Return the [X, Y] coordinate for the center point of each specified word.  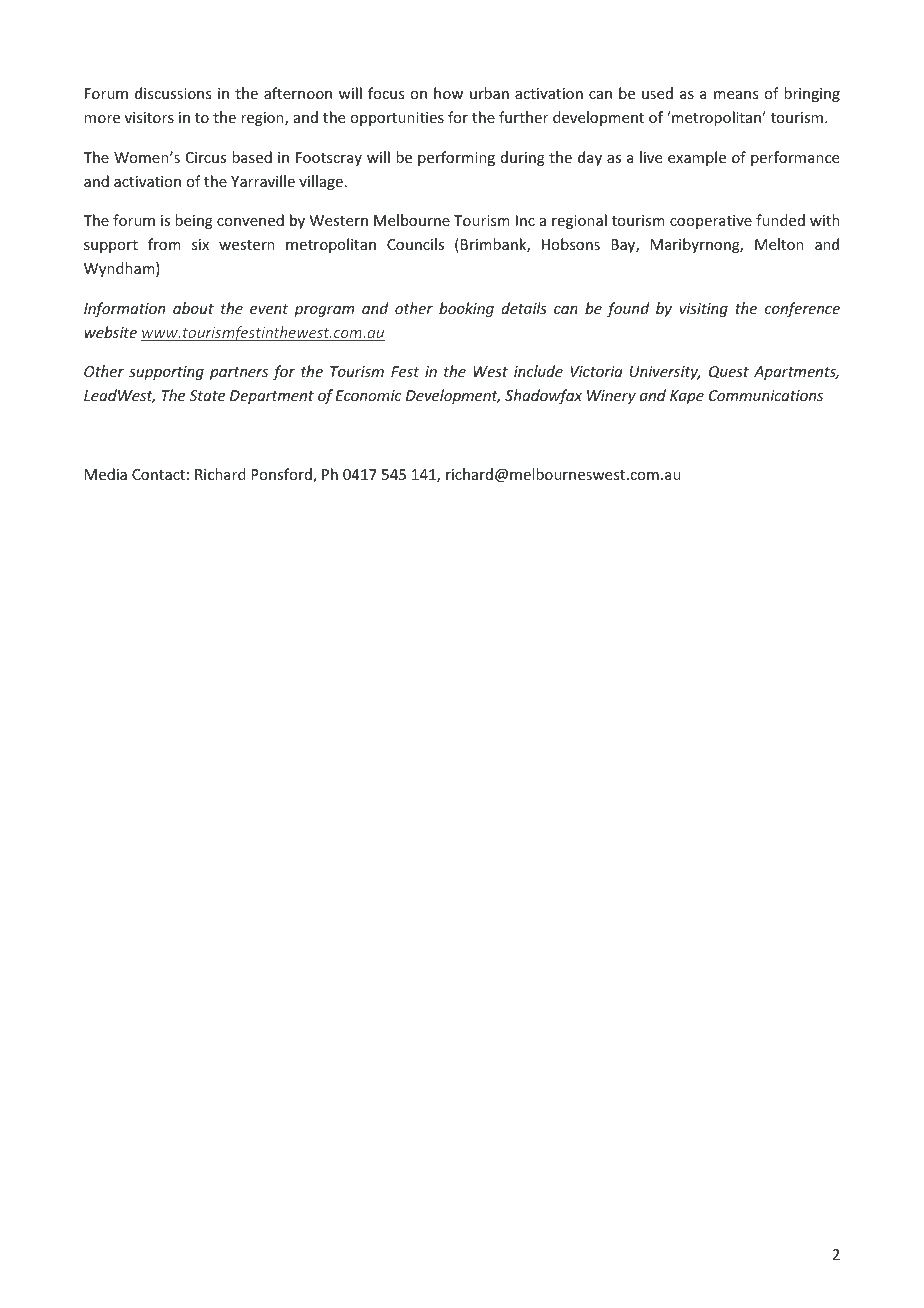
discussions [173, 93]
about [193, 308]
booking [466, 309]
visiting [704, 310]
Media [106, 474]
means [736, 95]
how [448, 93]
